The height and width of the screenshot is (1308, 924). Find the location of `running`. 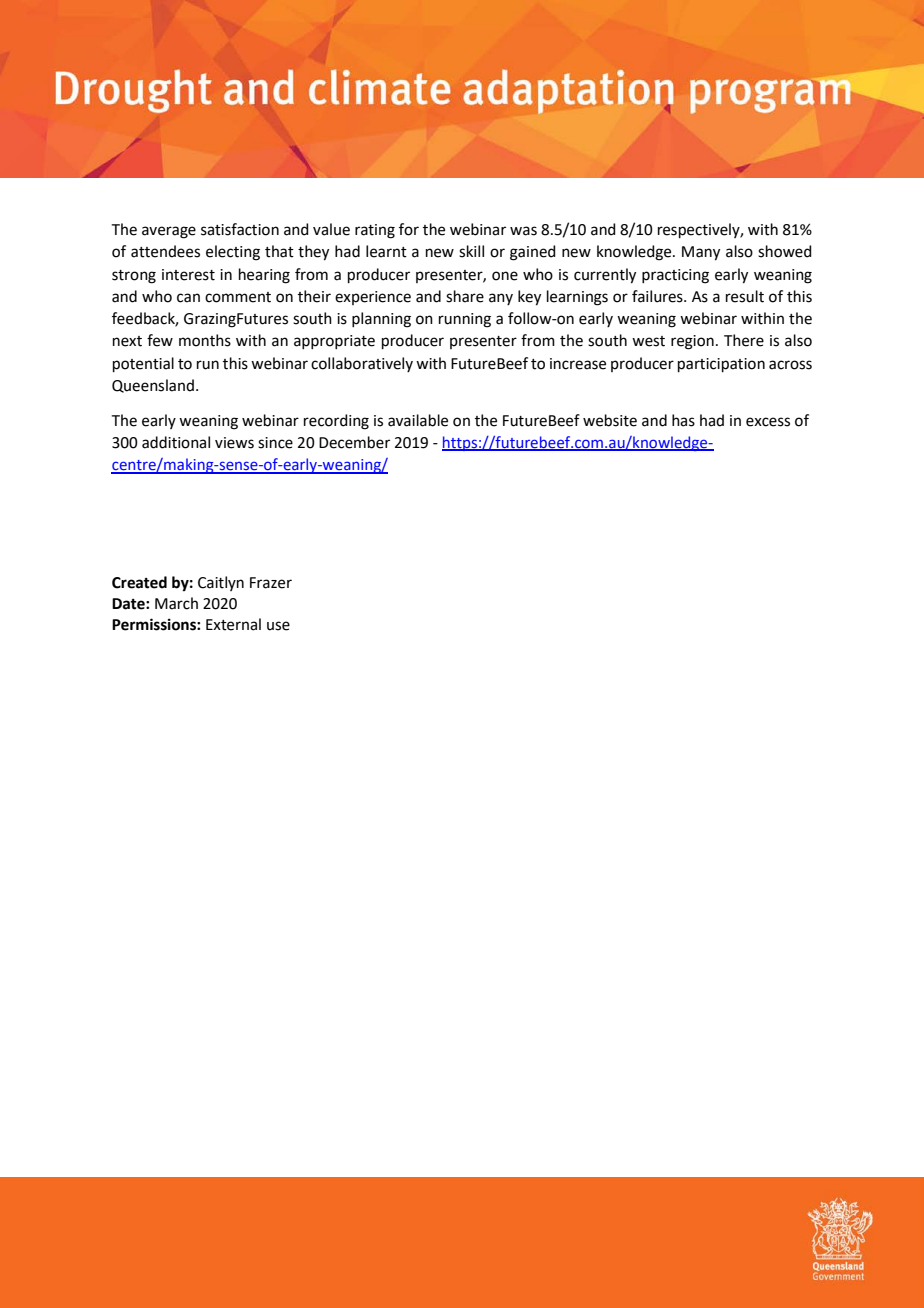

running is located at coordinates (465, 320).
